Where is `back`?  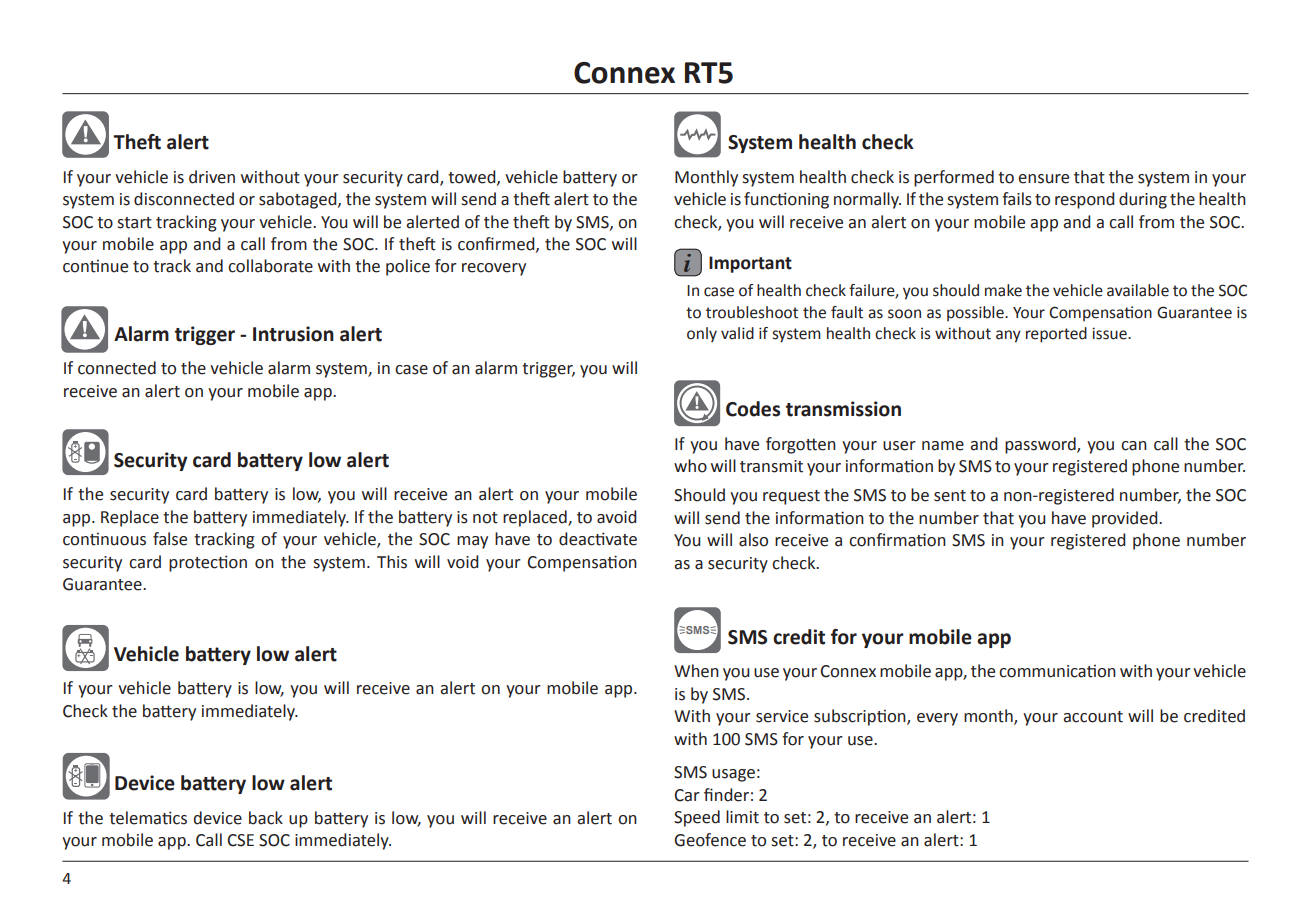 back is located at coordinates (266, 818).
